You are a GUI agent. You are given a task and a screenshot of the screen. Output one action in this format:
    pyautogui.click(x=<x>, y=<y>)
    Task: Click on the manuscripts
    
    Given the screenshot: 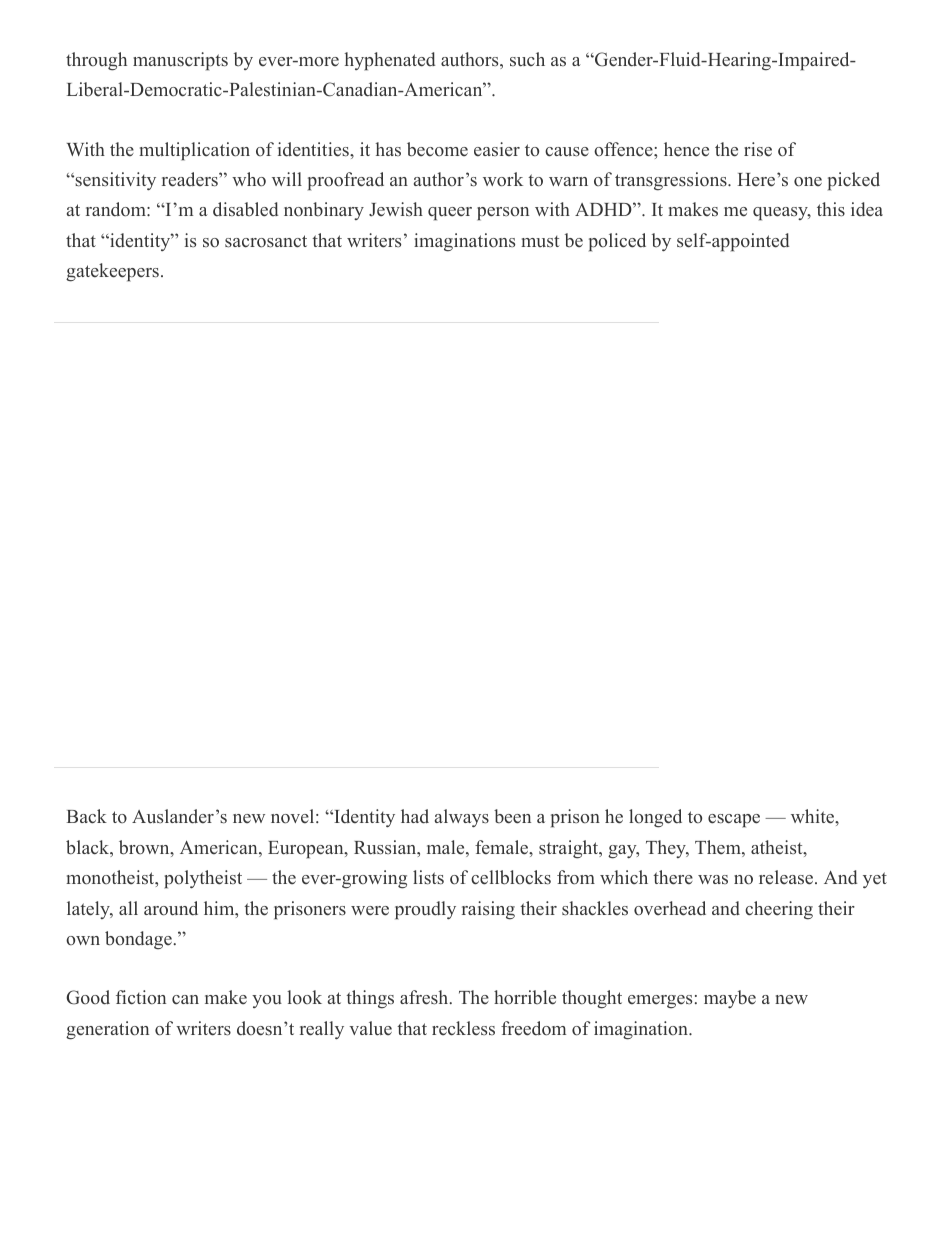 What is the action you would take?
    pyautogui.click(x=180, y=61)
